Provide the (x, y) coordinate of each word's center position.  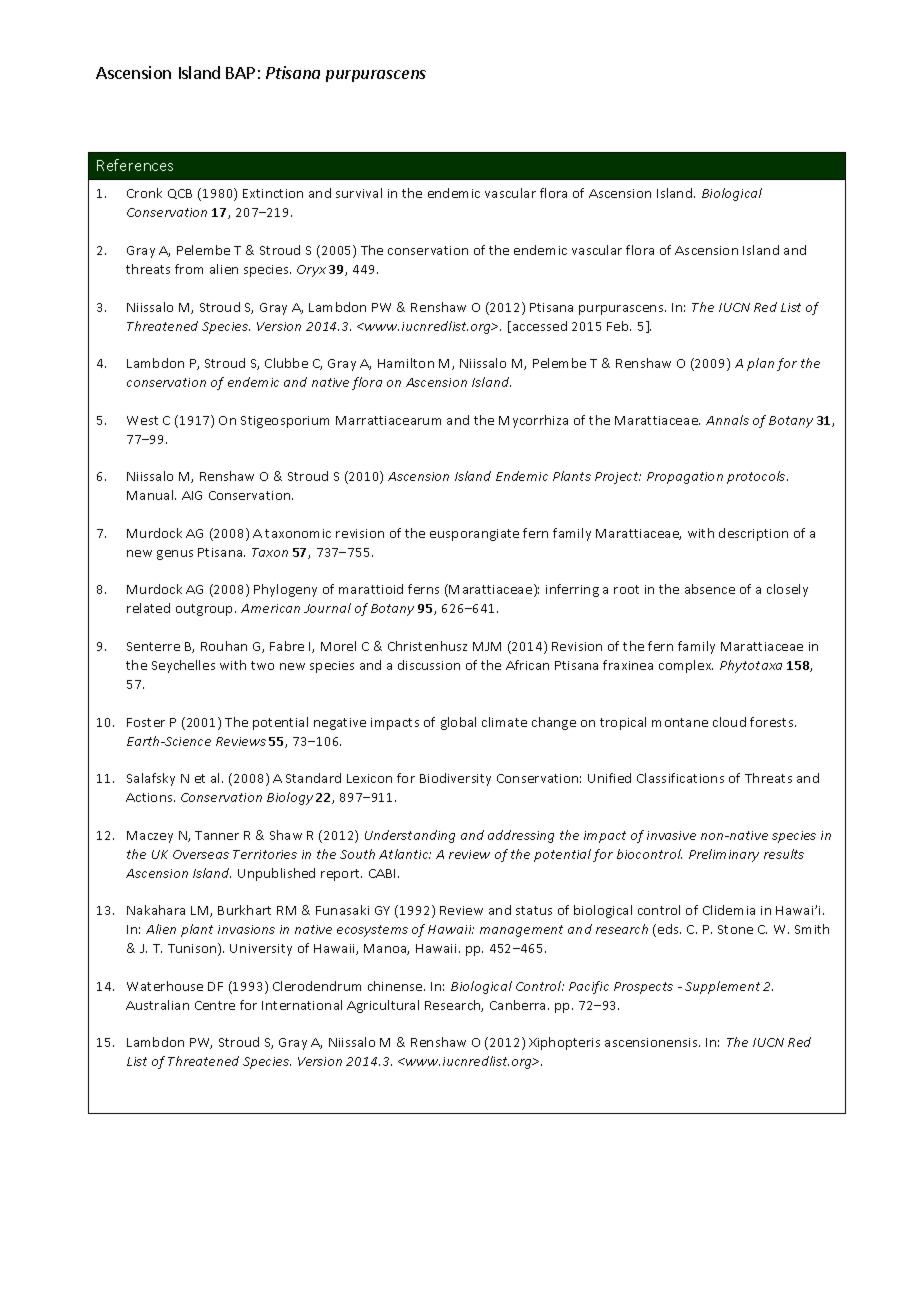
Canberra (519, 1005)
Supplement (722, 987)
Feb (619, 326)
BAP (240, 73)
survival (359, 193)
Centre (215, 1005)
